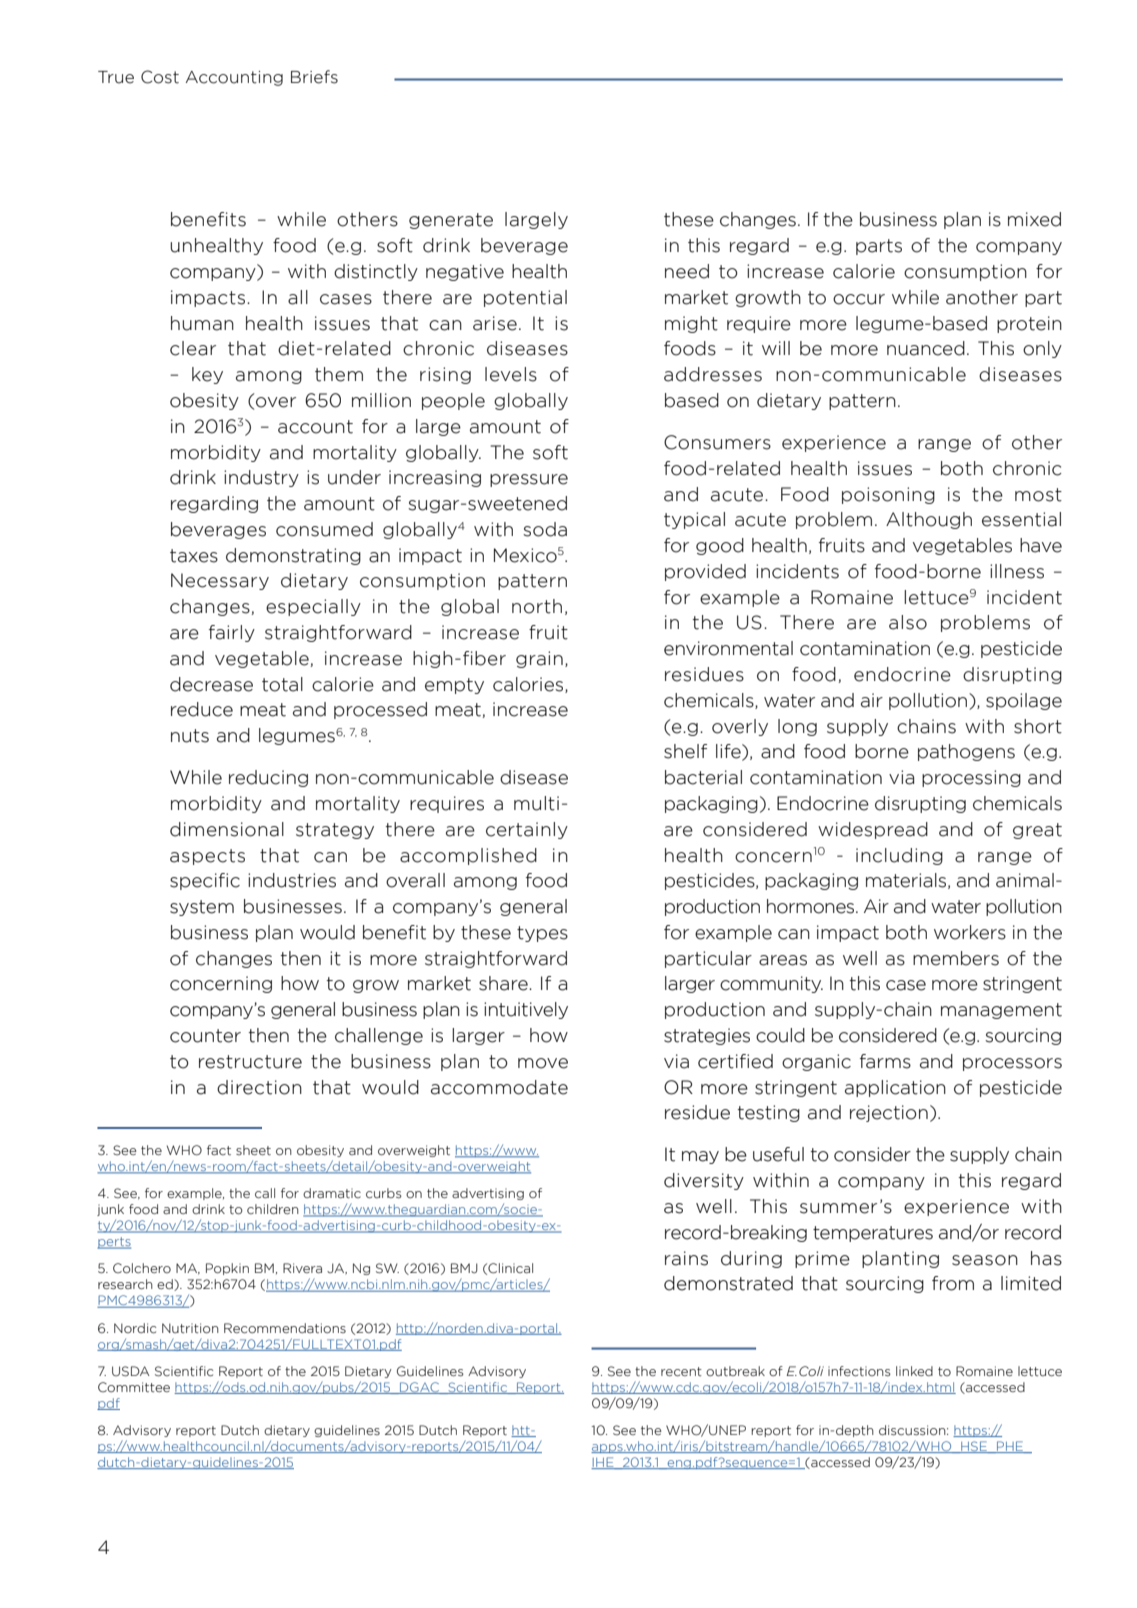 Image resolution: width=1137 pixels, height=1608 pixels. Describe the element at coordinates (545, 529) in the document. I see `soda` at that location.
